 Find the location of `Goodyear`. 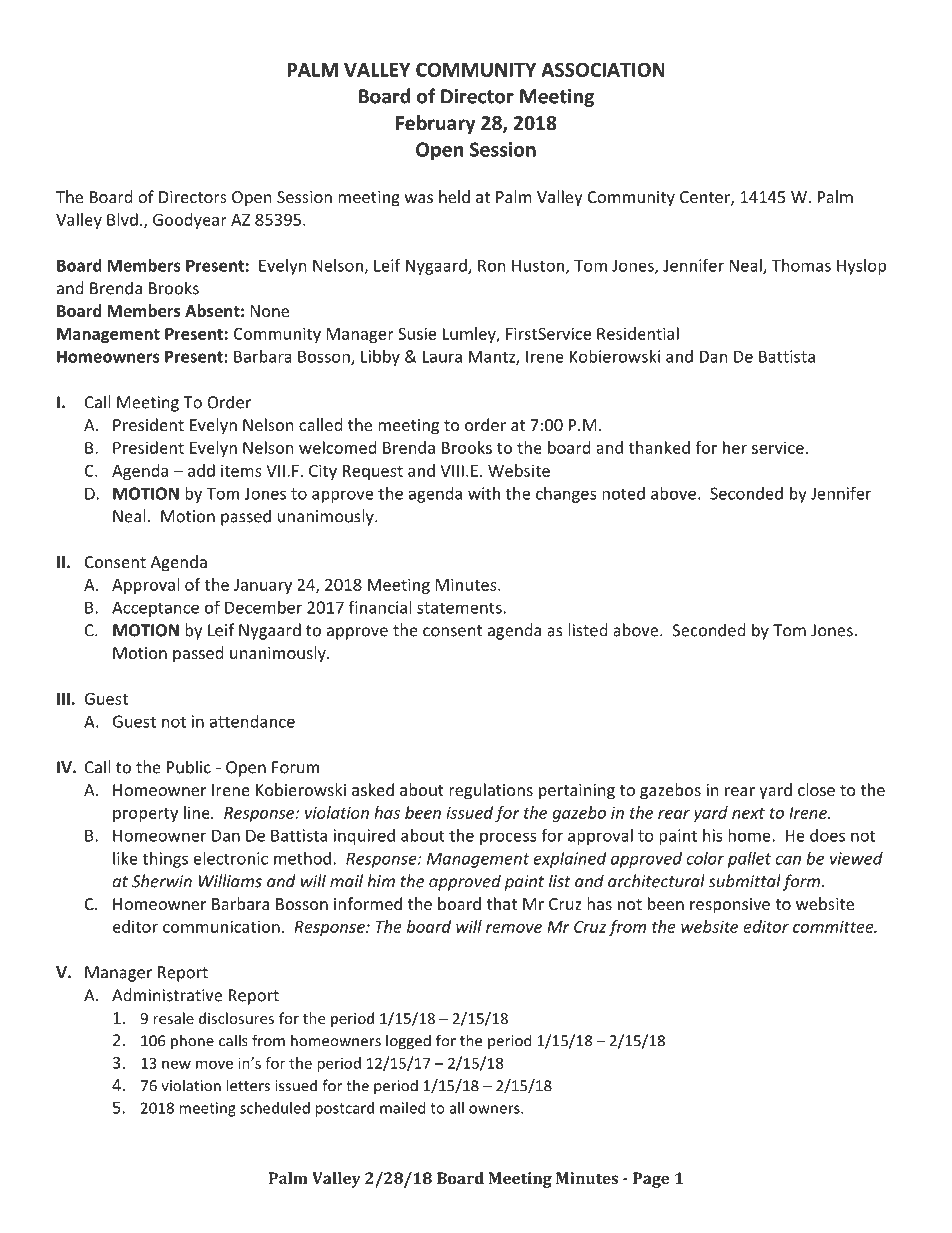

Goodyear is located at coordinates (190, 221).
